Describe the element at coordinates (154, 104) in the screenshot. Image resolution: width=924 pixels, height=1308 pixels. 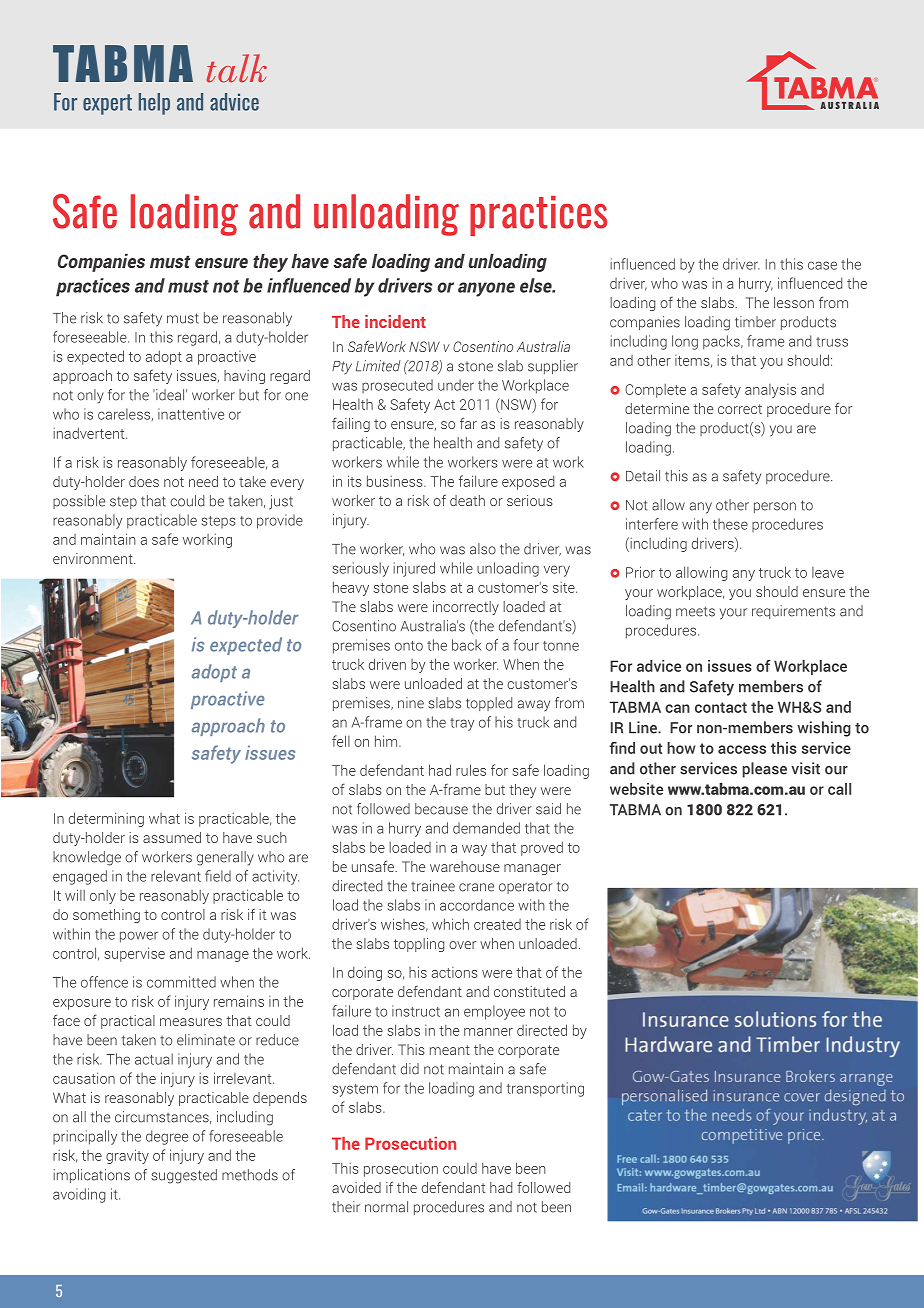
I see `help` at that location.
